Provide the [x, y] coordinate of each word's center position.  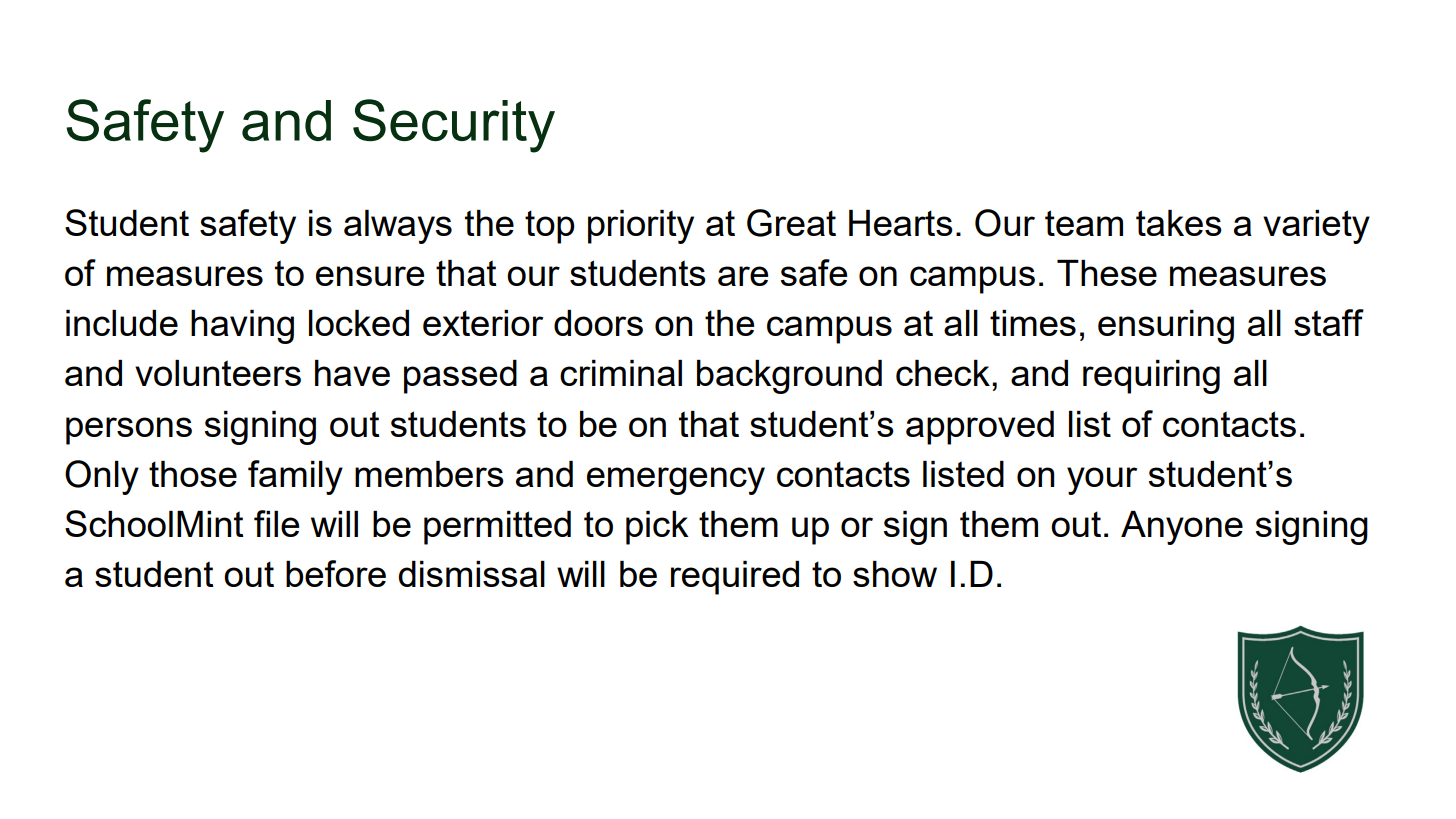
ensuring [1166, 327]
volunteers [218, 373]
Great [791, 223]
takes [1179, 223]
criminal [621, 373]
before [336, 573]
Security [454, 126]
